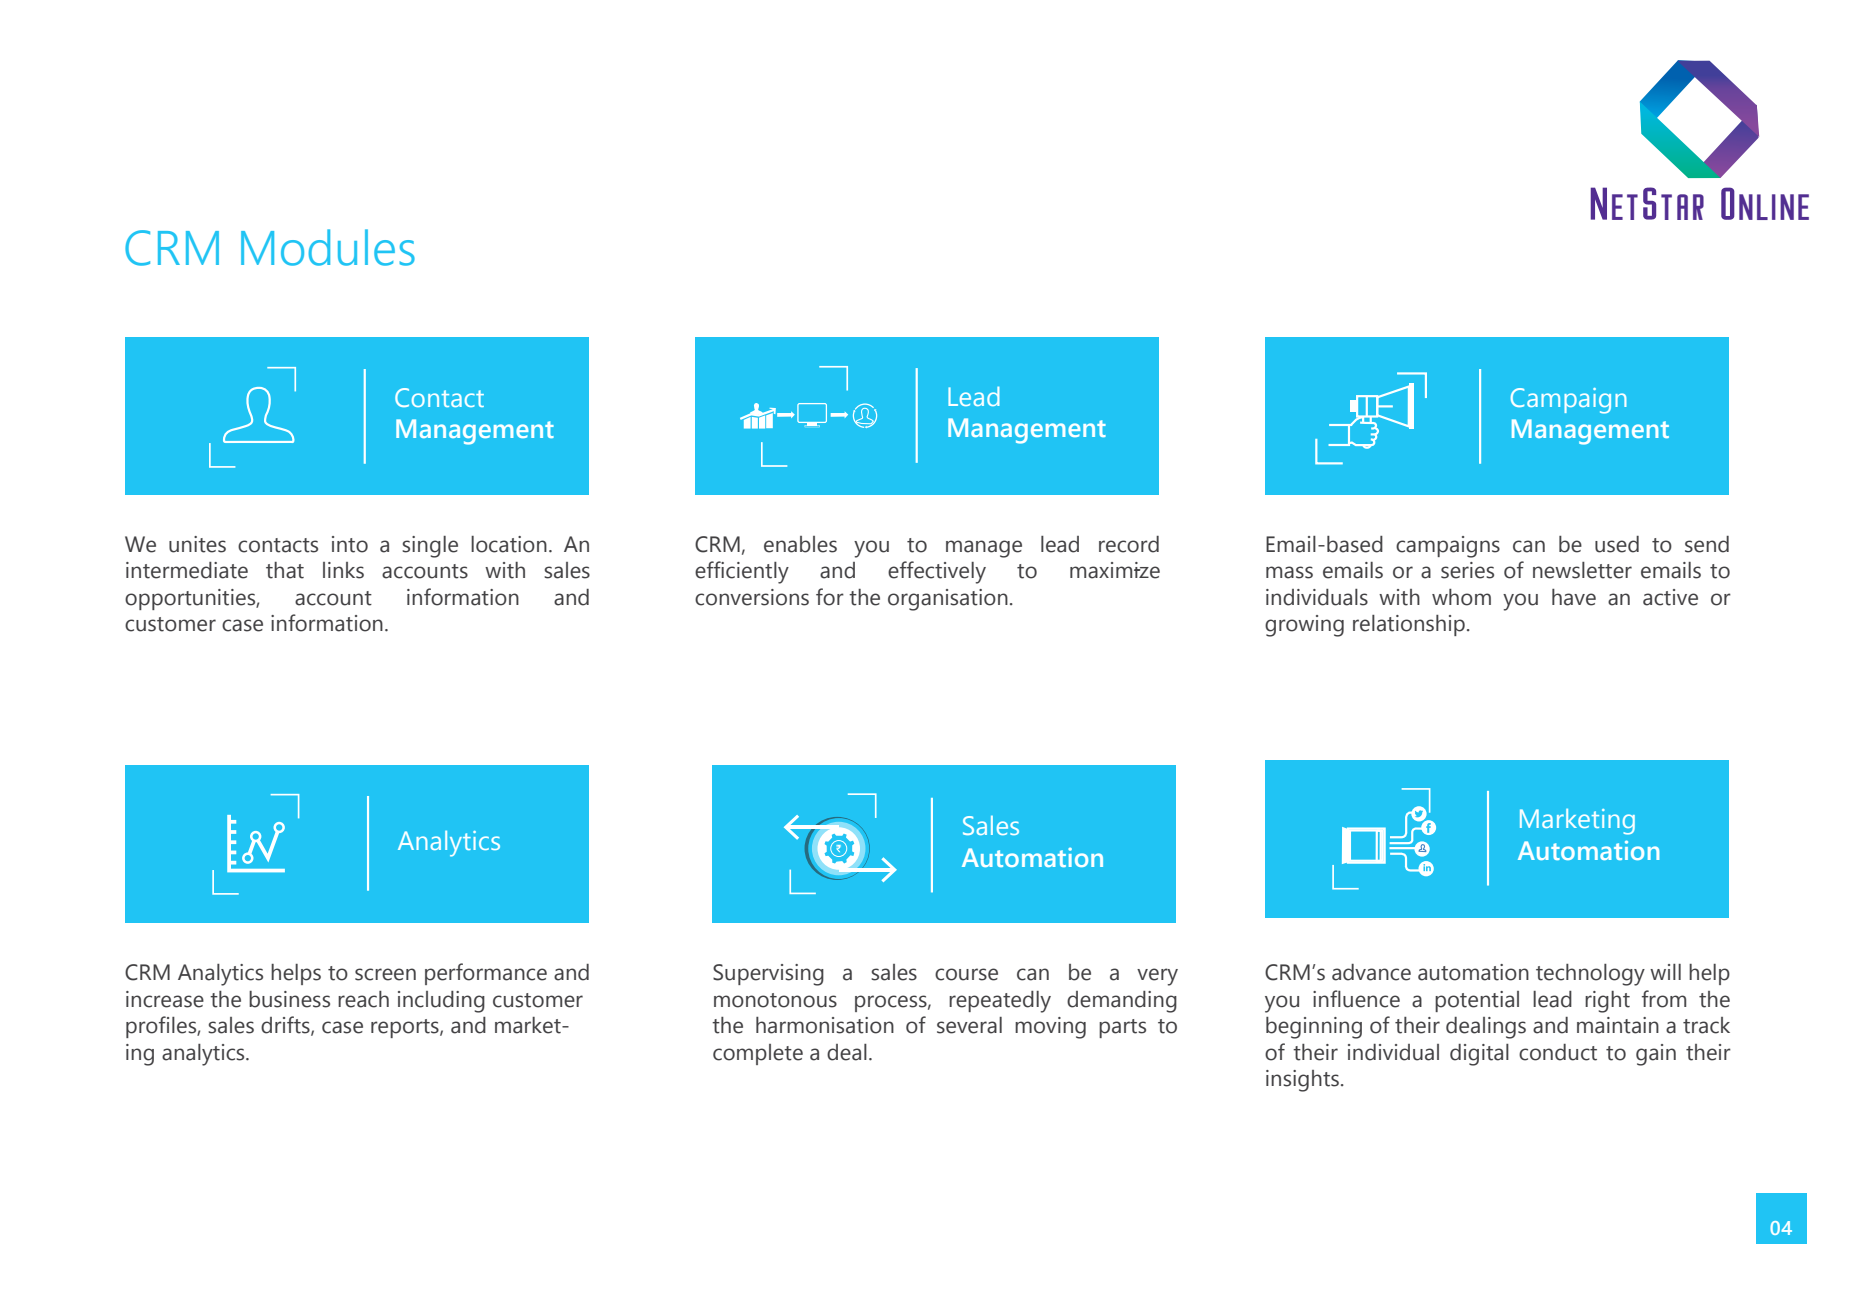 The width and height of the screenshot is (1860, 1315). Describe the element at coordinates (800, 544) in the screenshot. I see `enables` at that location.
